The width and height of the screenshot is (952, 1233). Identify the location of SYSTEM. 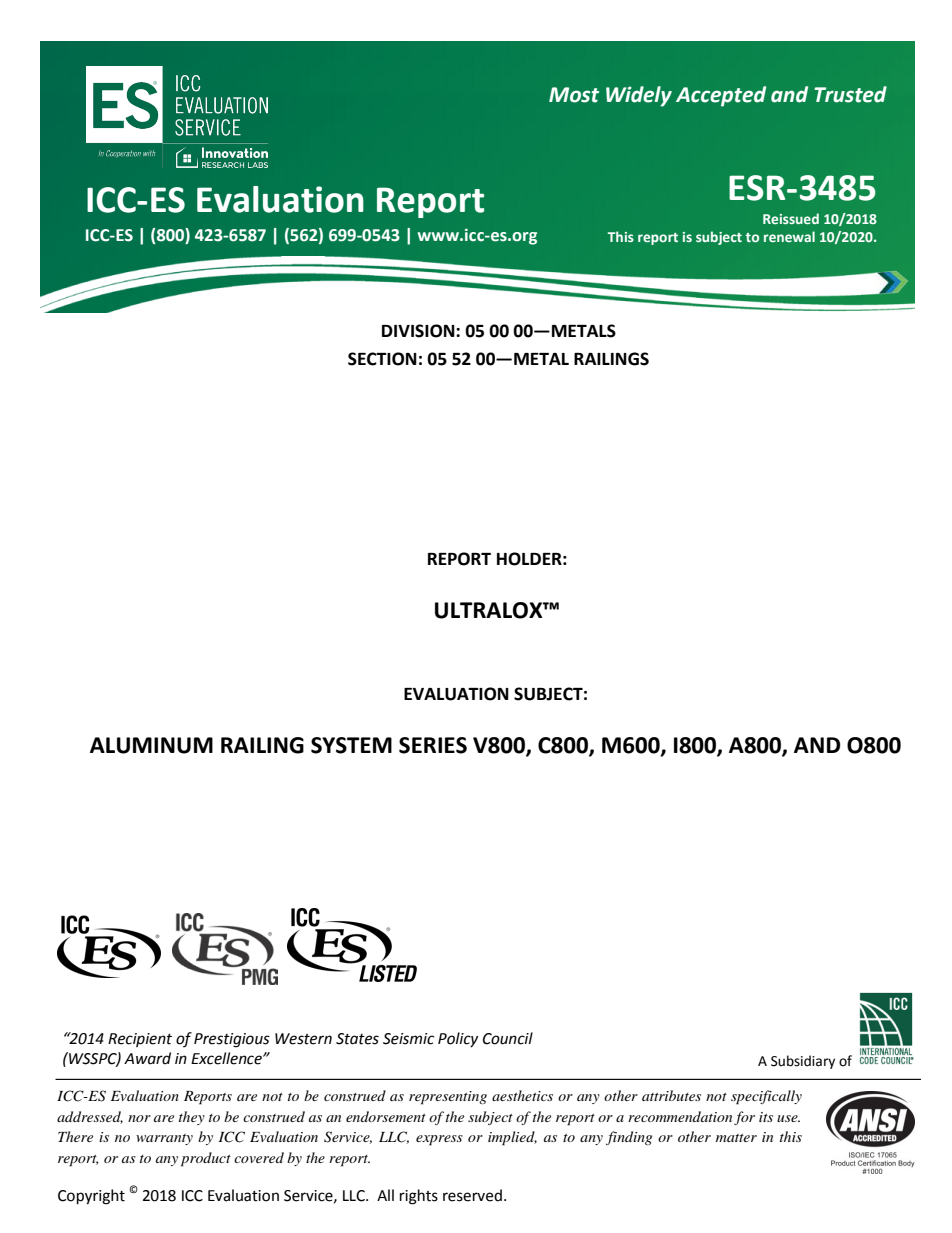
(351, 745).
